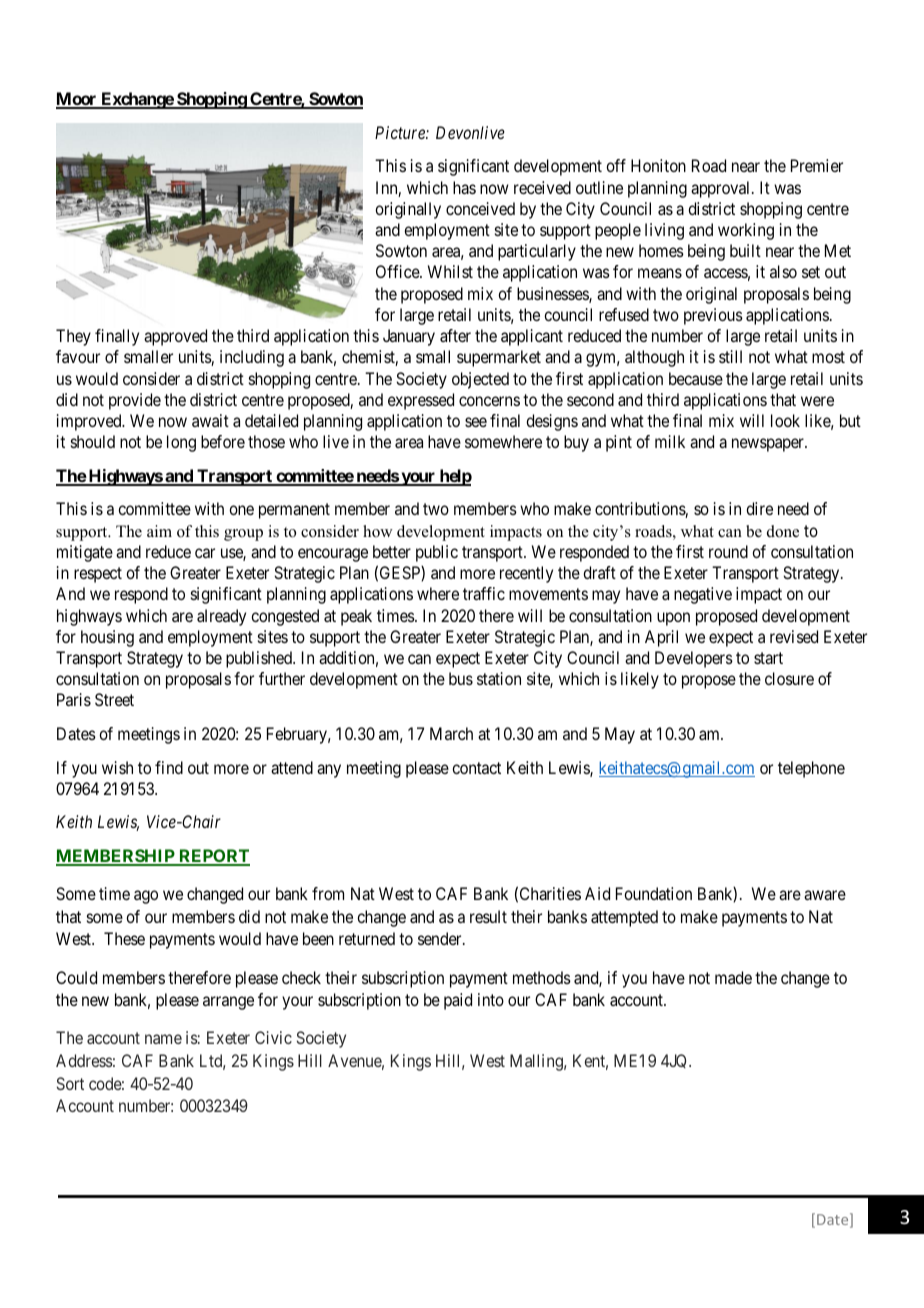 This page has height=1308, width=924. Describe the element at coordinates (163, 1039) in the page. I see `name` at that location.
